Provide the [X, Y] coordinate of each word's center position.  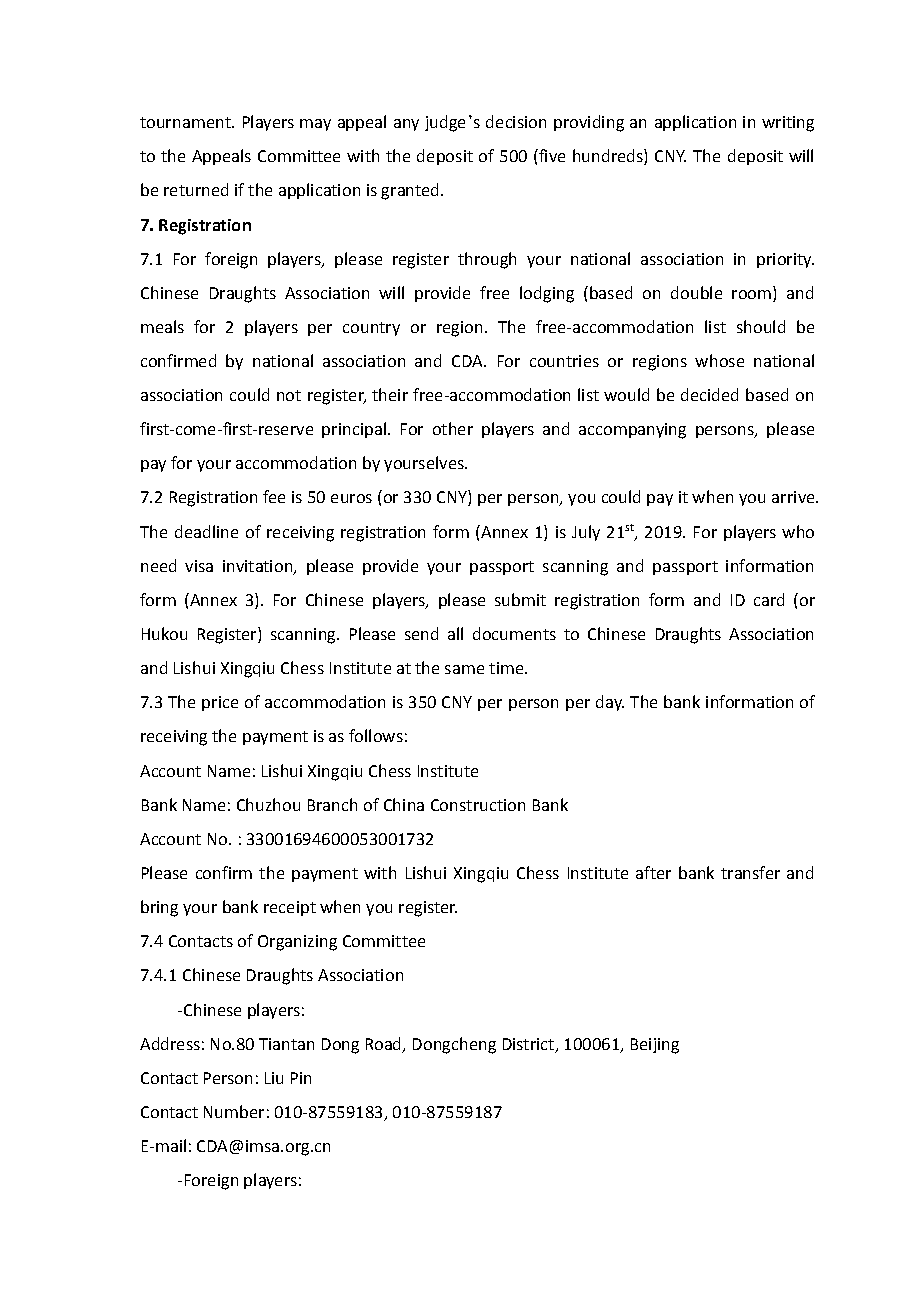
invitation [259, 567]
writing [788, 124]
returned [196, 189]
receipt [290, 908]
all [455, 633]
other [453, 428]
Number [234, 1111]
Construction [478, 805]
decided [709, 394]
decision [516, 121]
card [769, 599]
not [289, 395]
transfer [750, 872]
